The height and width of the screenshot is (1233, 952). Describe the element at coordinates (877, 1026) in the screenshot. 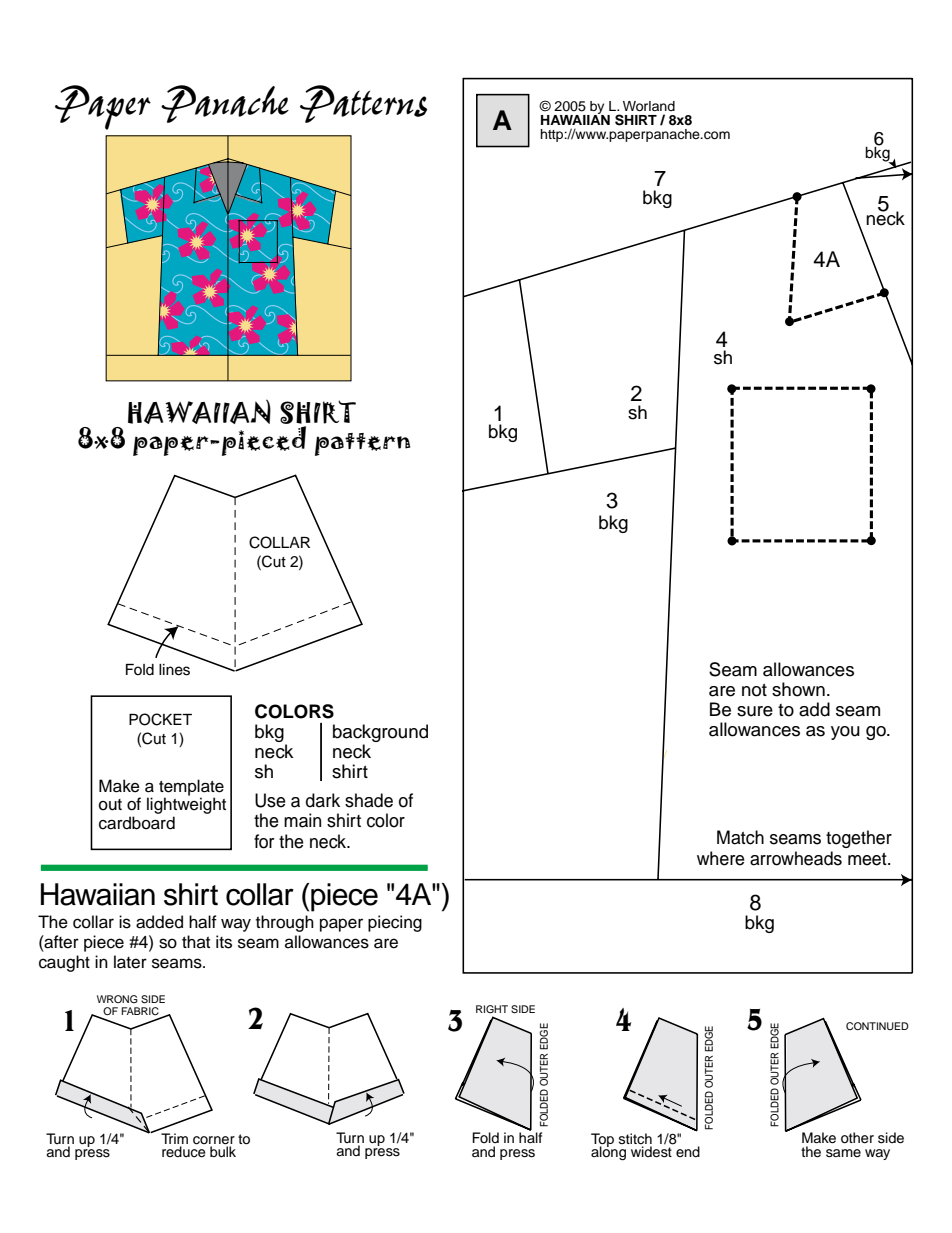

I see `CONTINUED` at that location.
